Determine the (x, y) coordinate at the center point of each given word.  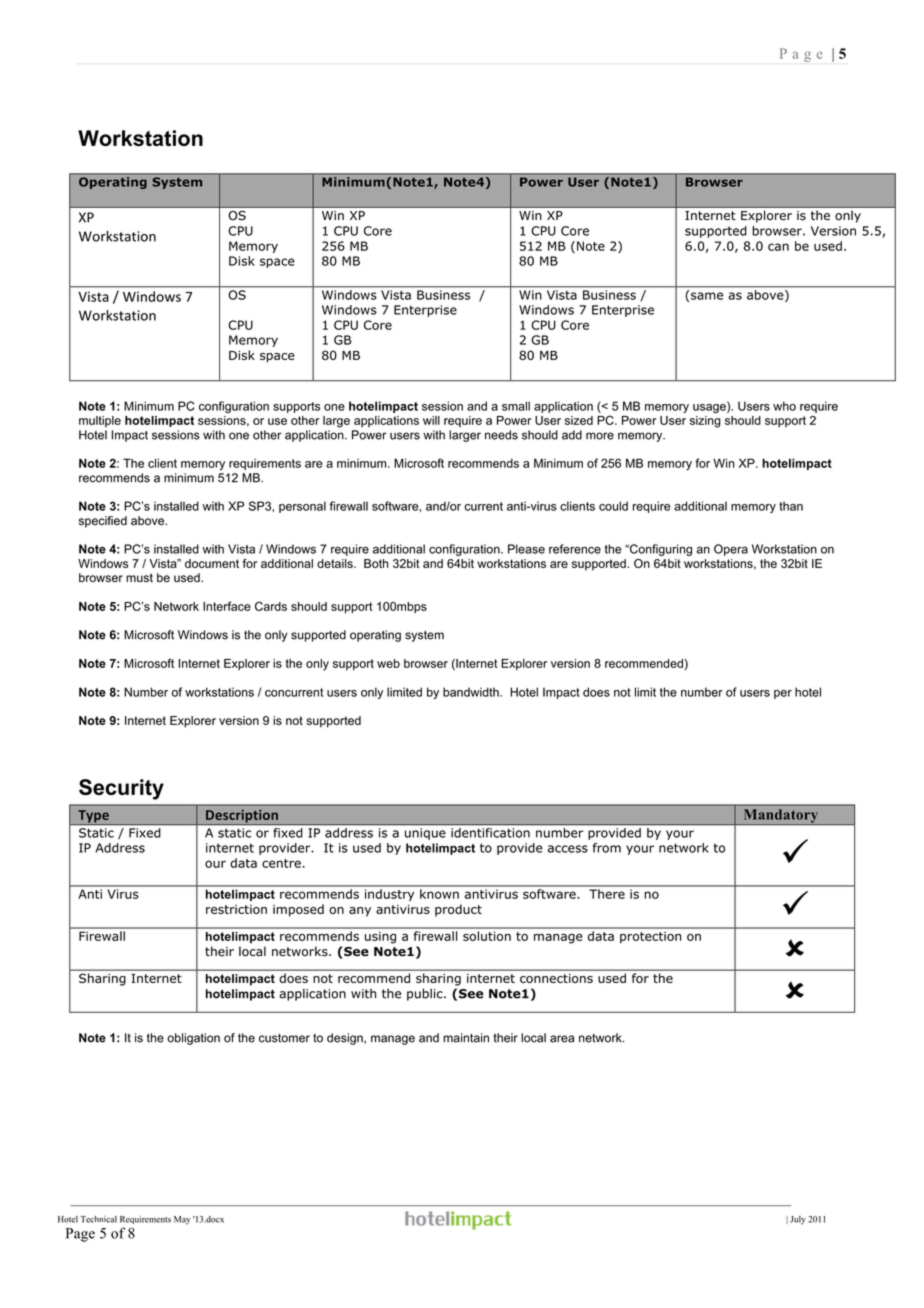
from (607, 848)
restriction (236, 909)
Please (526, 549)
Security (121, 789)
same (707, 296)
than (791, 506)
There (607, 894)
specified (103, 522)
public (426, 994)
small (516, 406)
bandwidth (472, 692)
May (182, 1220)
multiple (100, 421)
